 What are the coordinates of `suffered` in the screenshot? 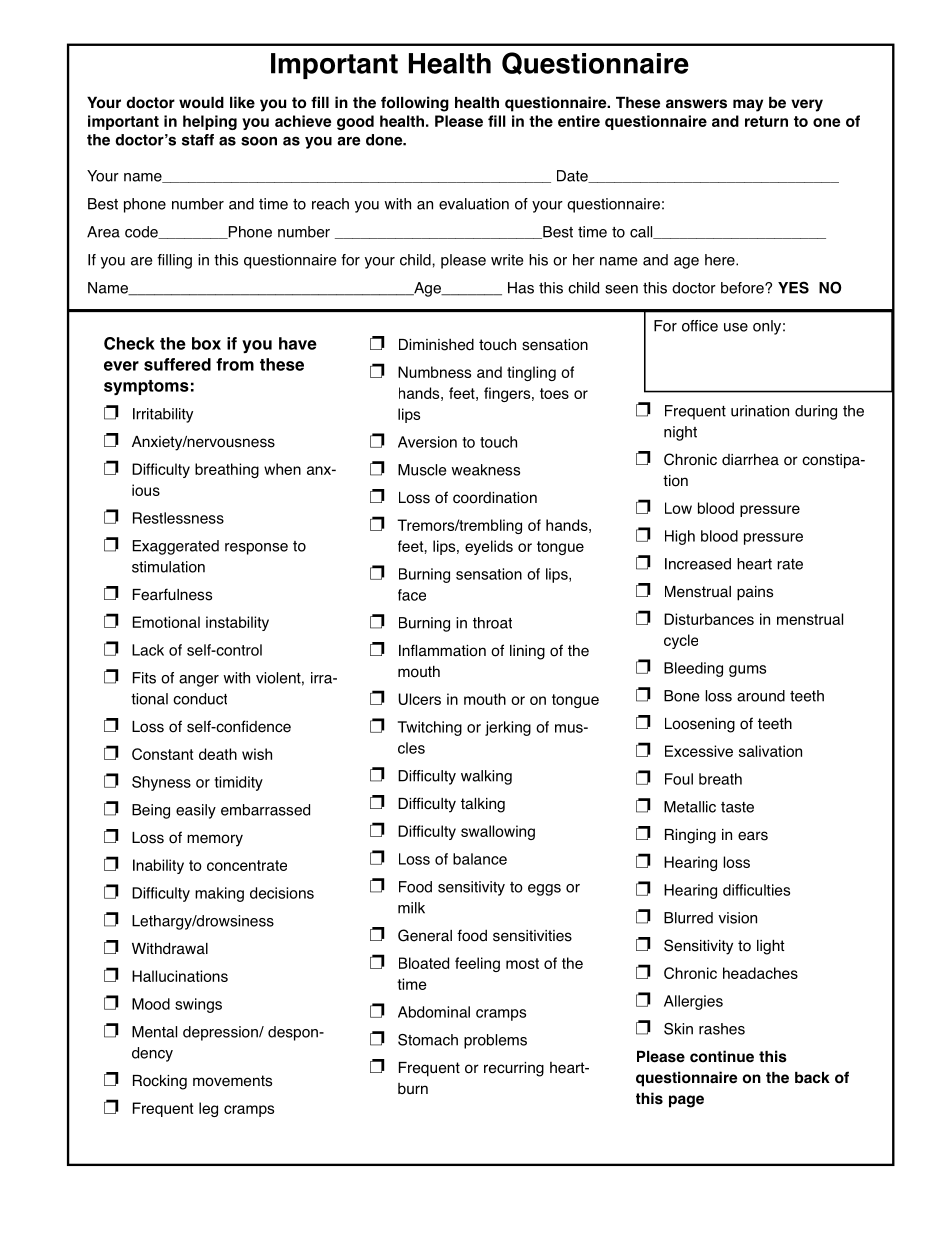 It's located at (177, 364).
